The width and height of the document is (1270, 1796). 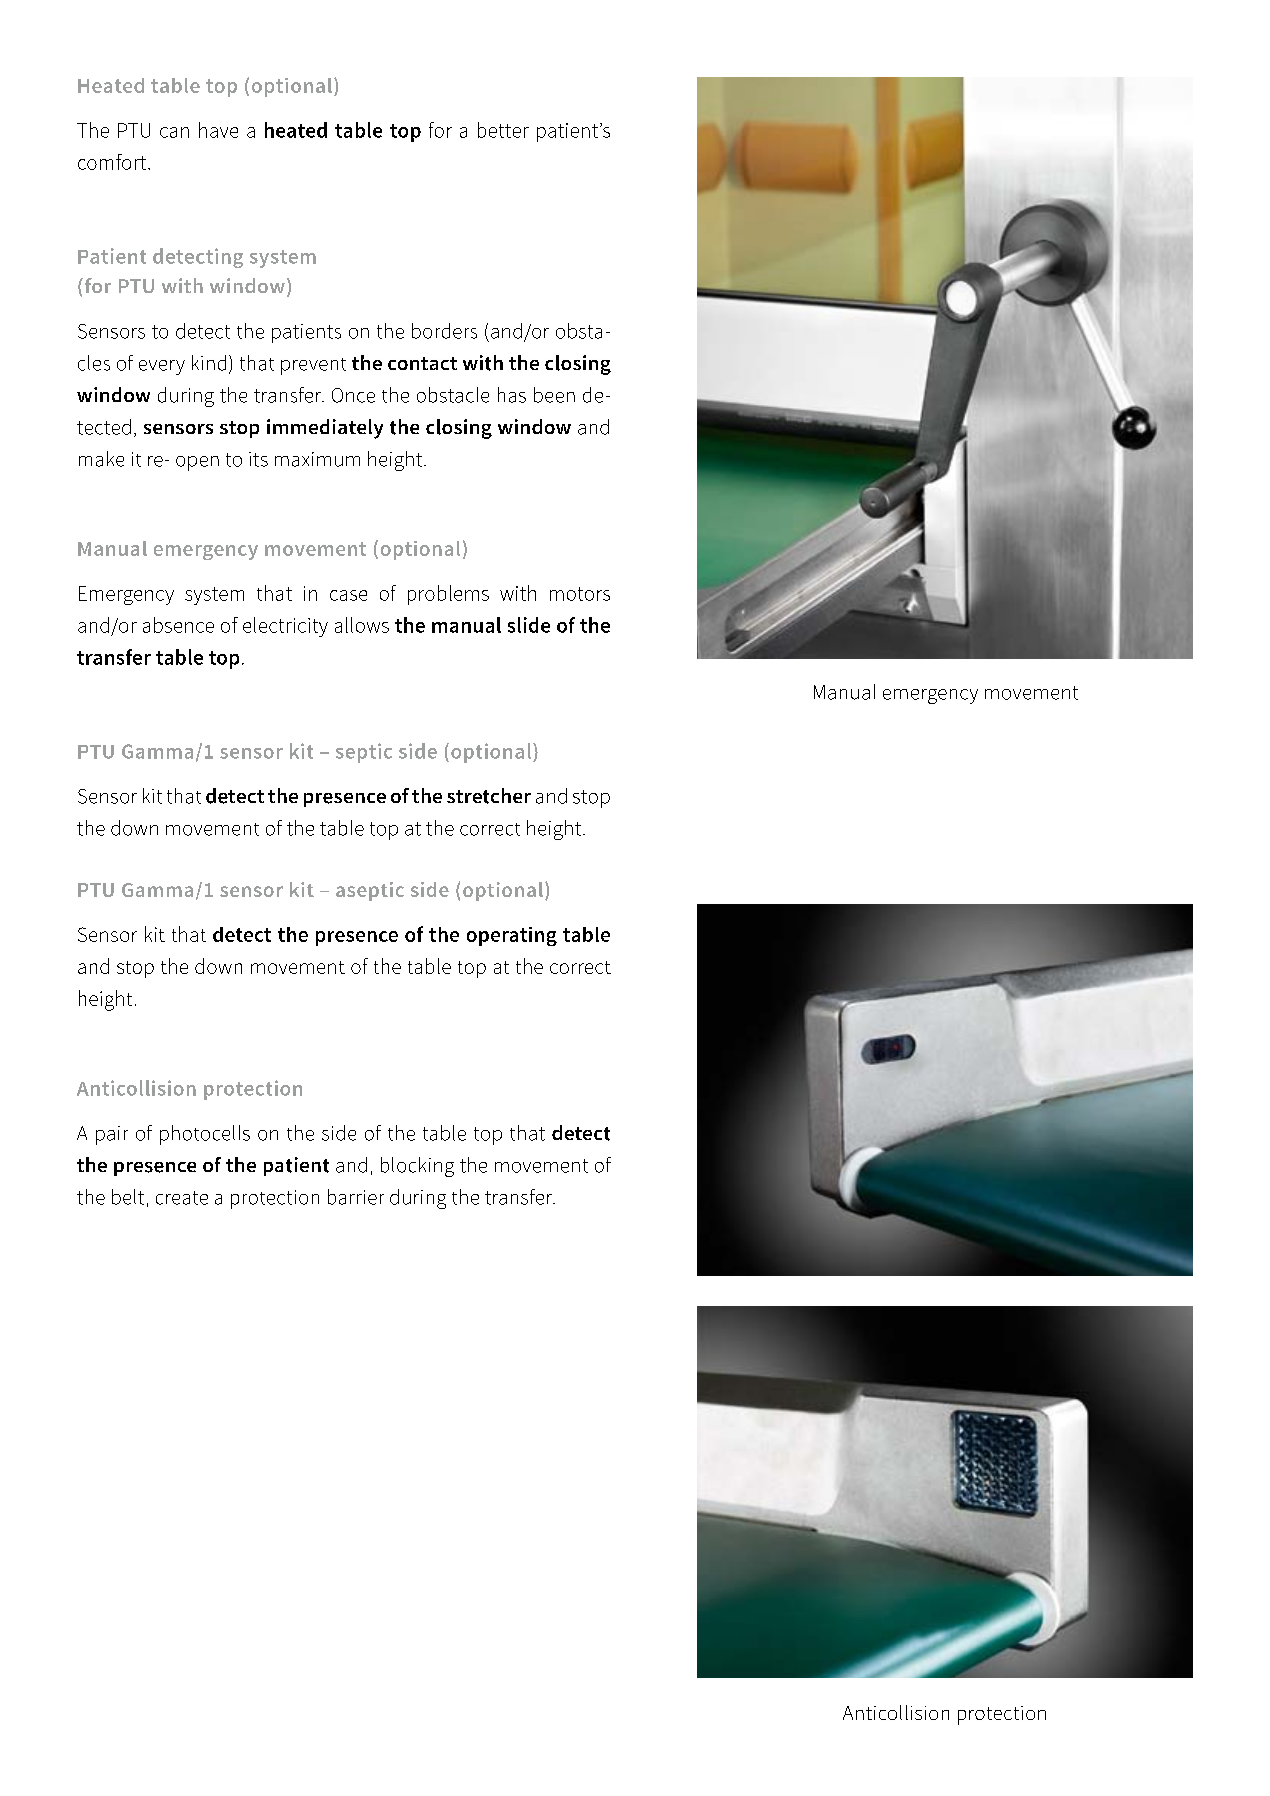 What do you see at coordinates (162, 367) in the document?
I see `every` at bounding box center [162, 367].
